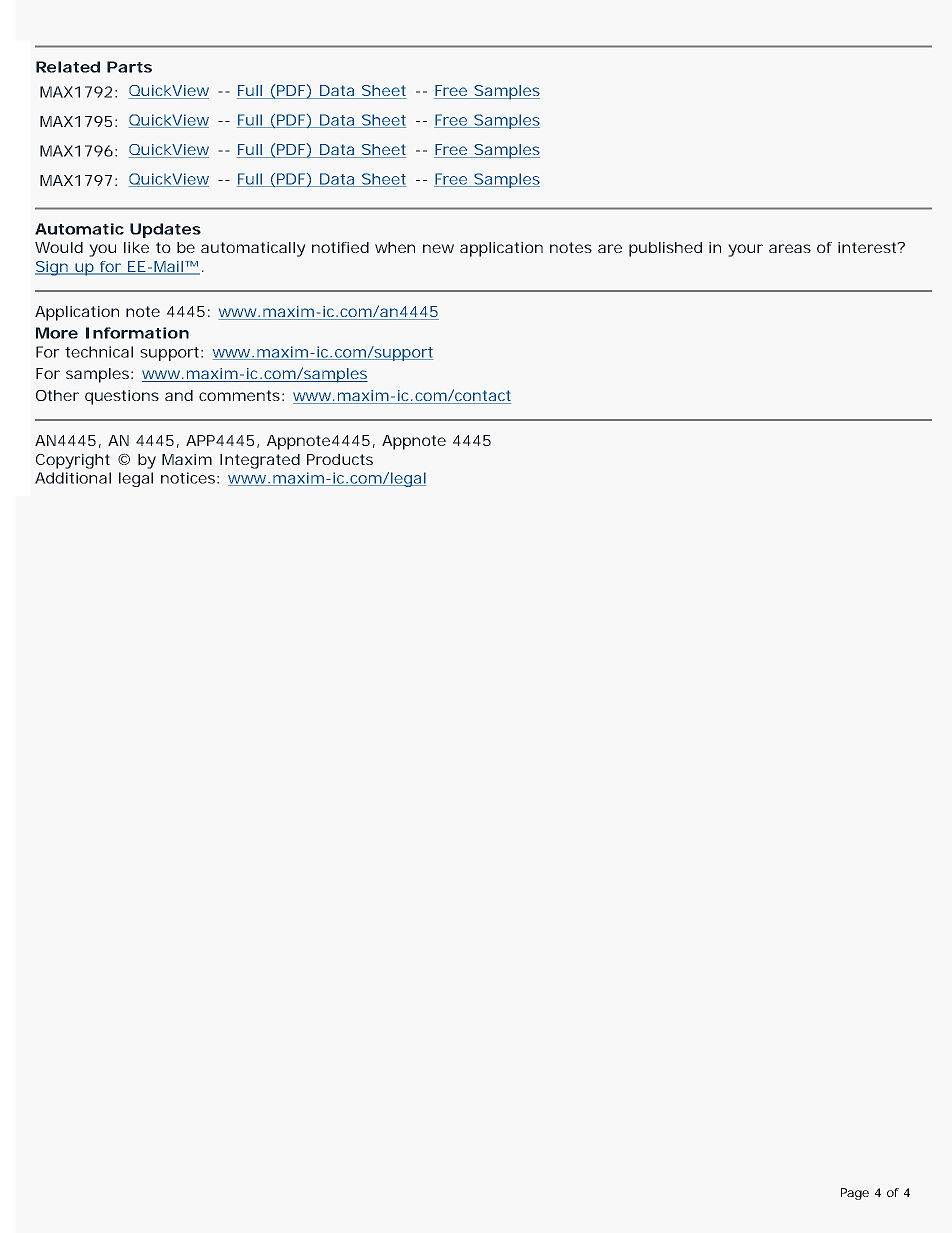 This page has width=952, height=1233. I want to click on questions, so click(122, 397).
